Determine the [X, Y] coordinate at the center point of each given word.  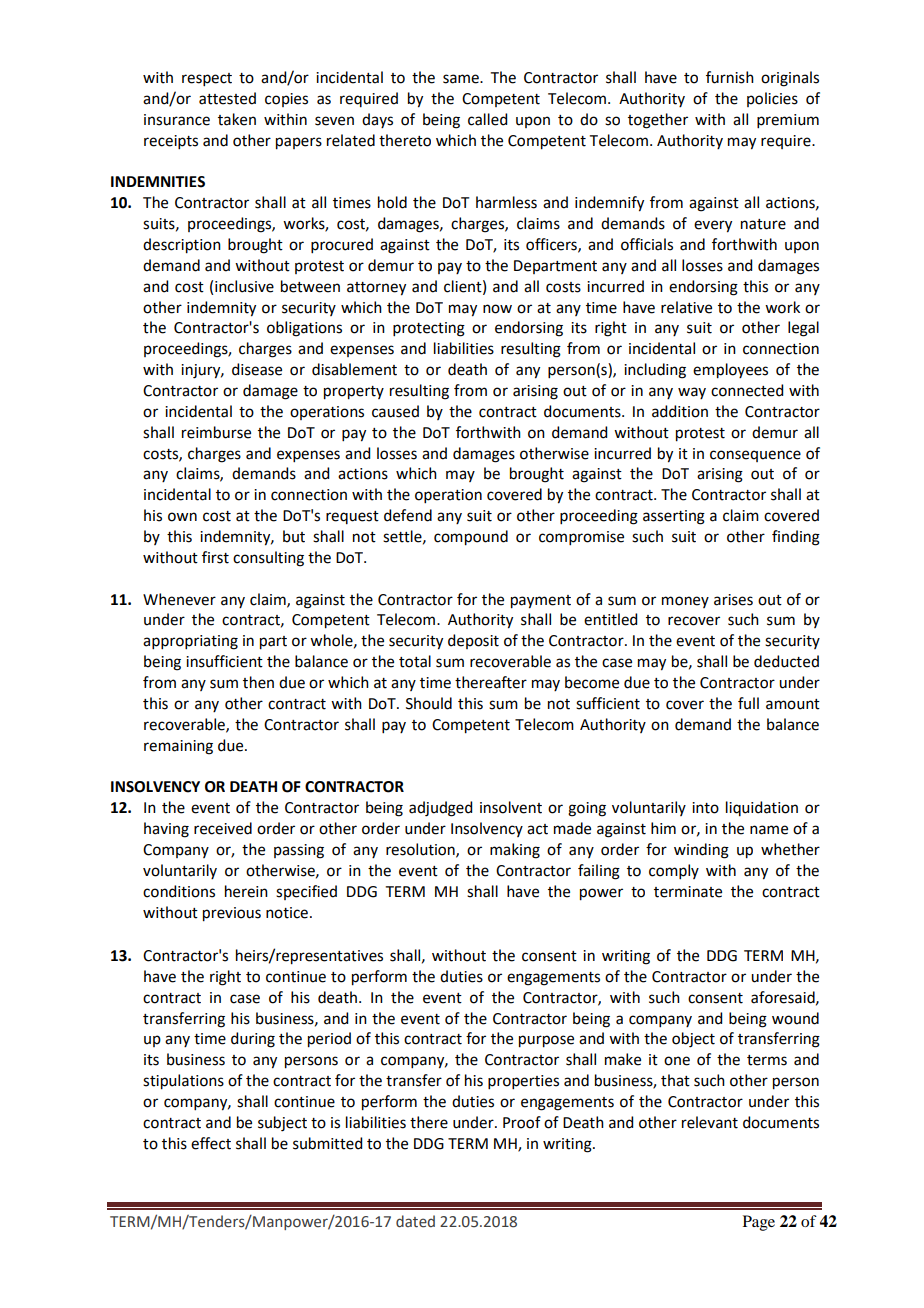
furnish [730, 77]
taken [237, 119]
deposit [473, 641]
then [258, 682]
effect [211, 1143]
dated [415, 1221]
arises [733, 600]
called [487, 119]
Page [759, 1223]
